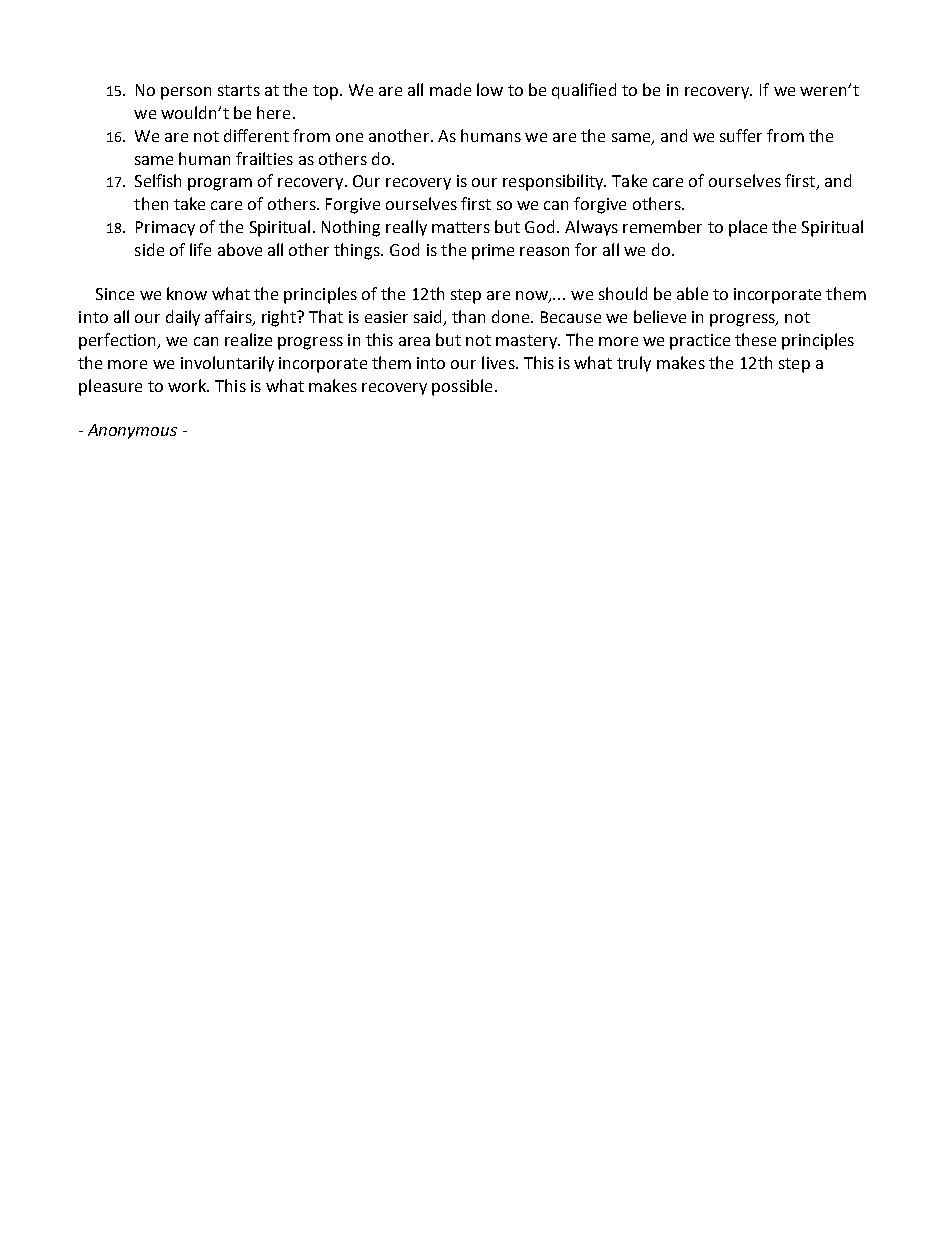 Image resolution: width=952 pixels, height=1233 pixels. What do you see at coordinates (584, 91) in the screenshot?
I see `qualified` at bounding box center [584, 91].
